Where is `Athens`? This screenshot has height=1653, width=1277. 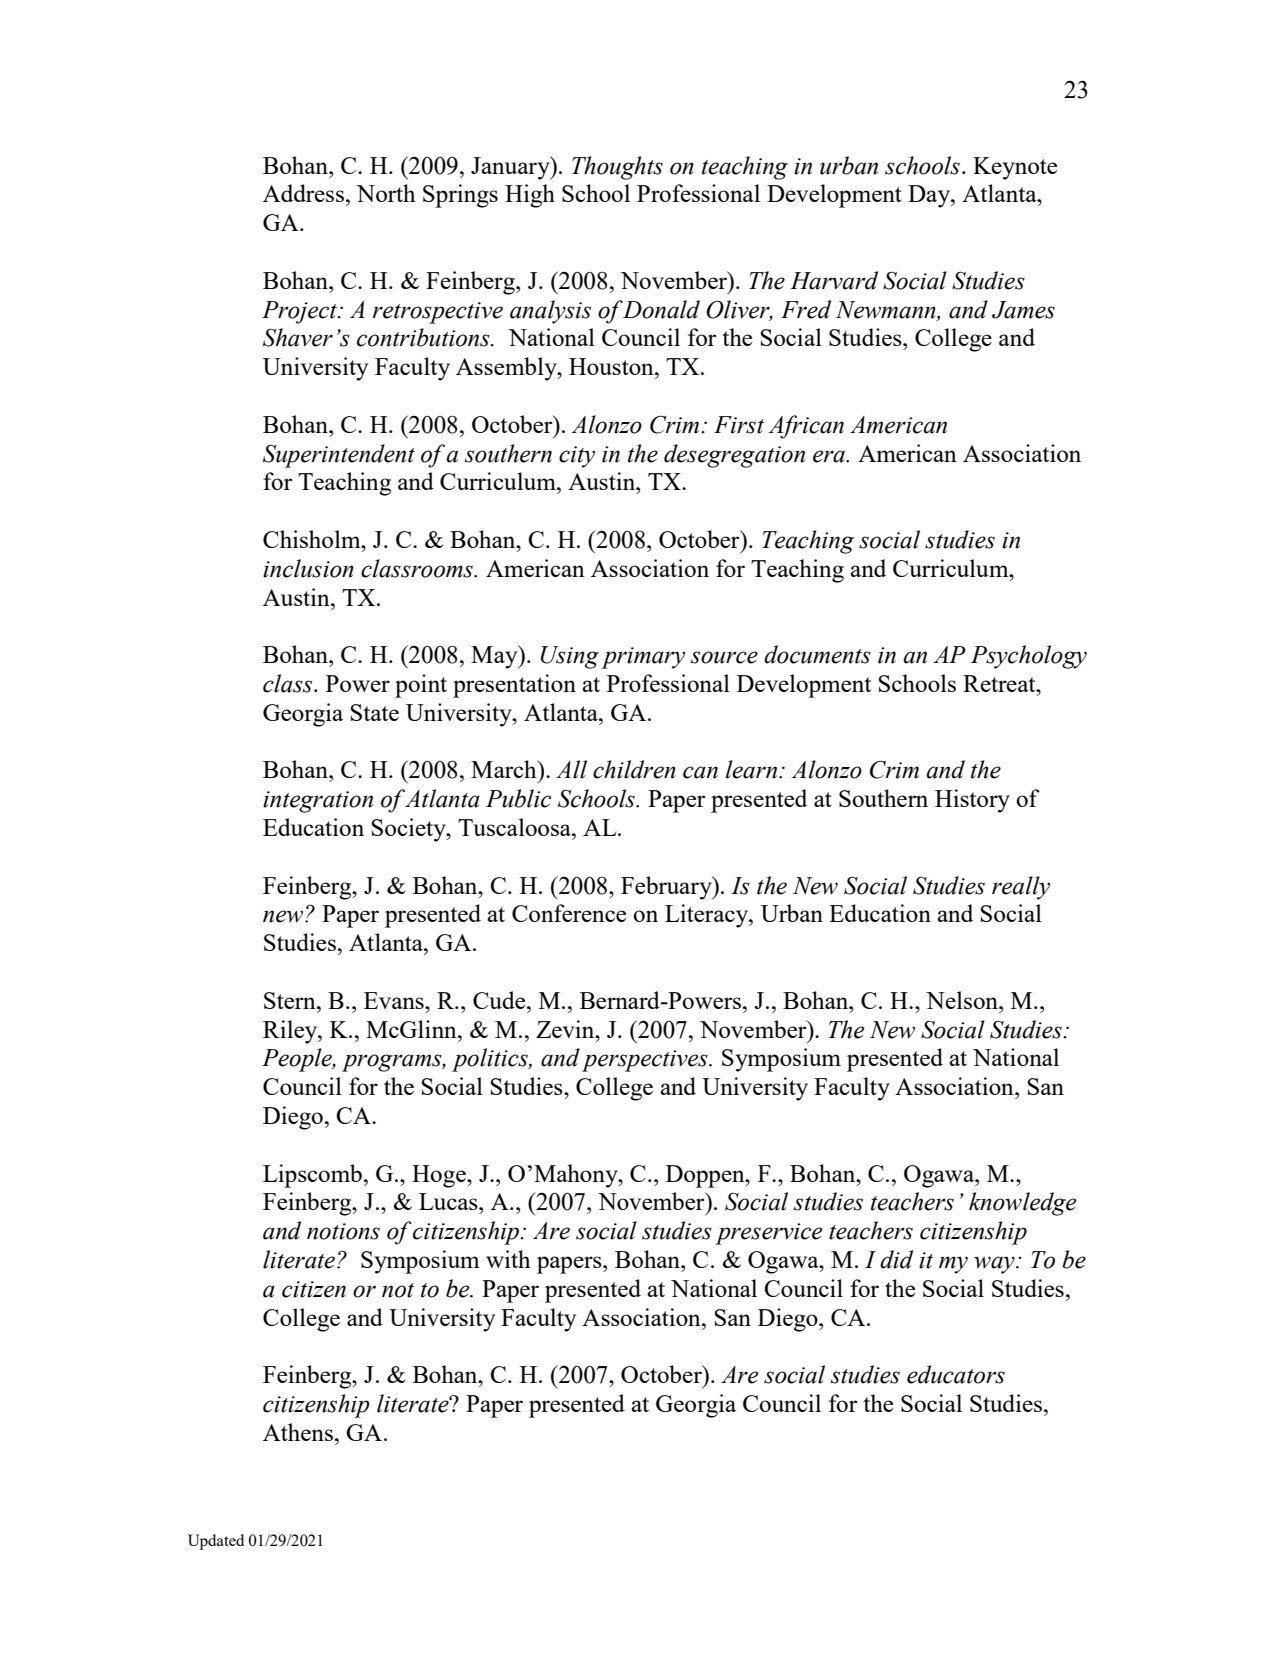
Athens is located at coordinates (298, 1432).
